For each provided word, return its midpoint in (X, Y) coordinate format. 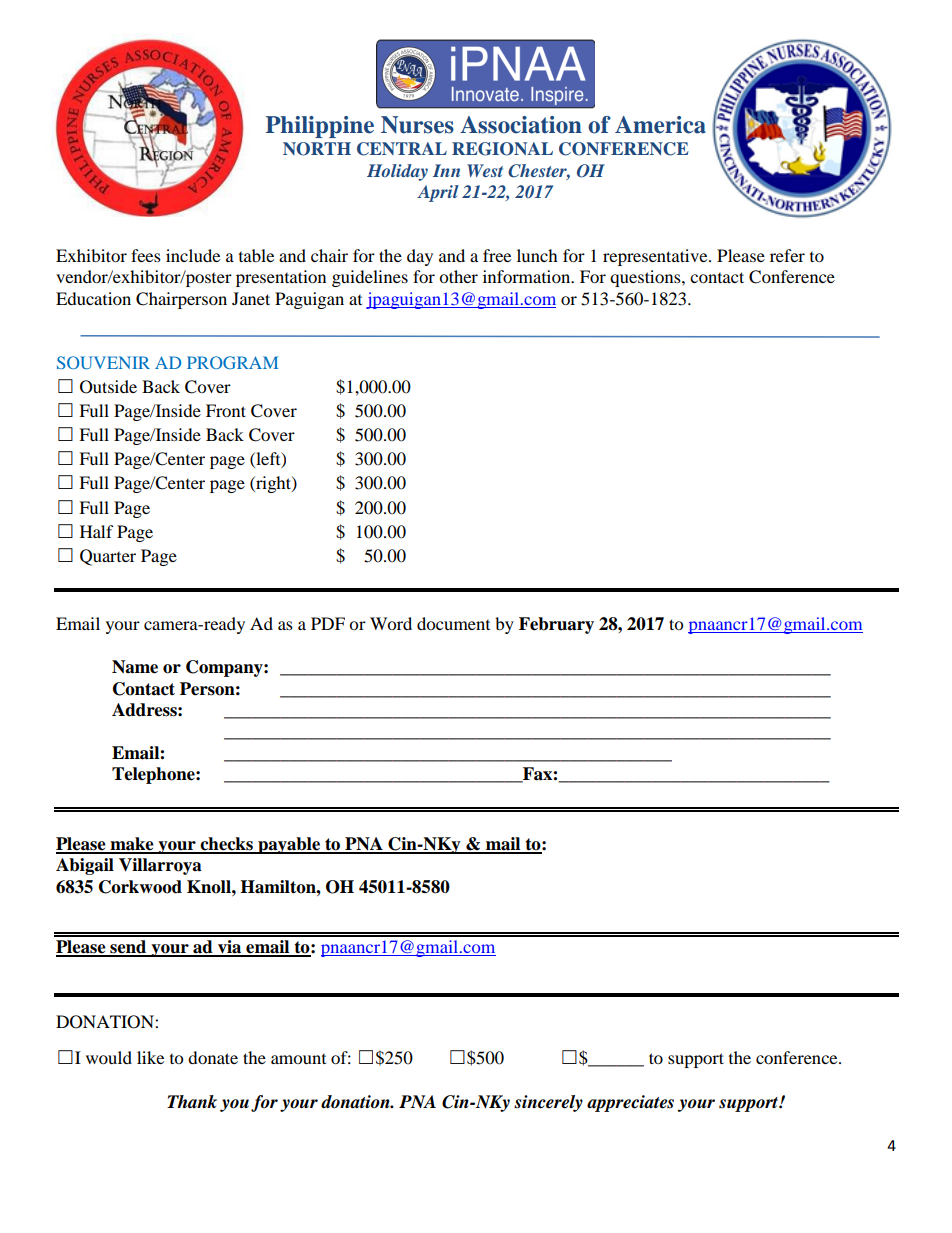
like (150, 1057)
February (556, 625)
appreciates (630, 1103)
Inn (446, 170)
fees (146, 255)
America (660, 125)
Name (135, 667)
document (453, 623)
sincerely (548, 1103)
